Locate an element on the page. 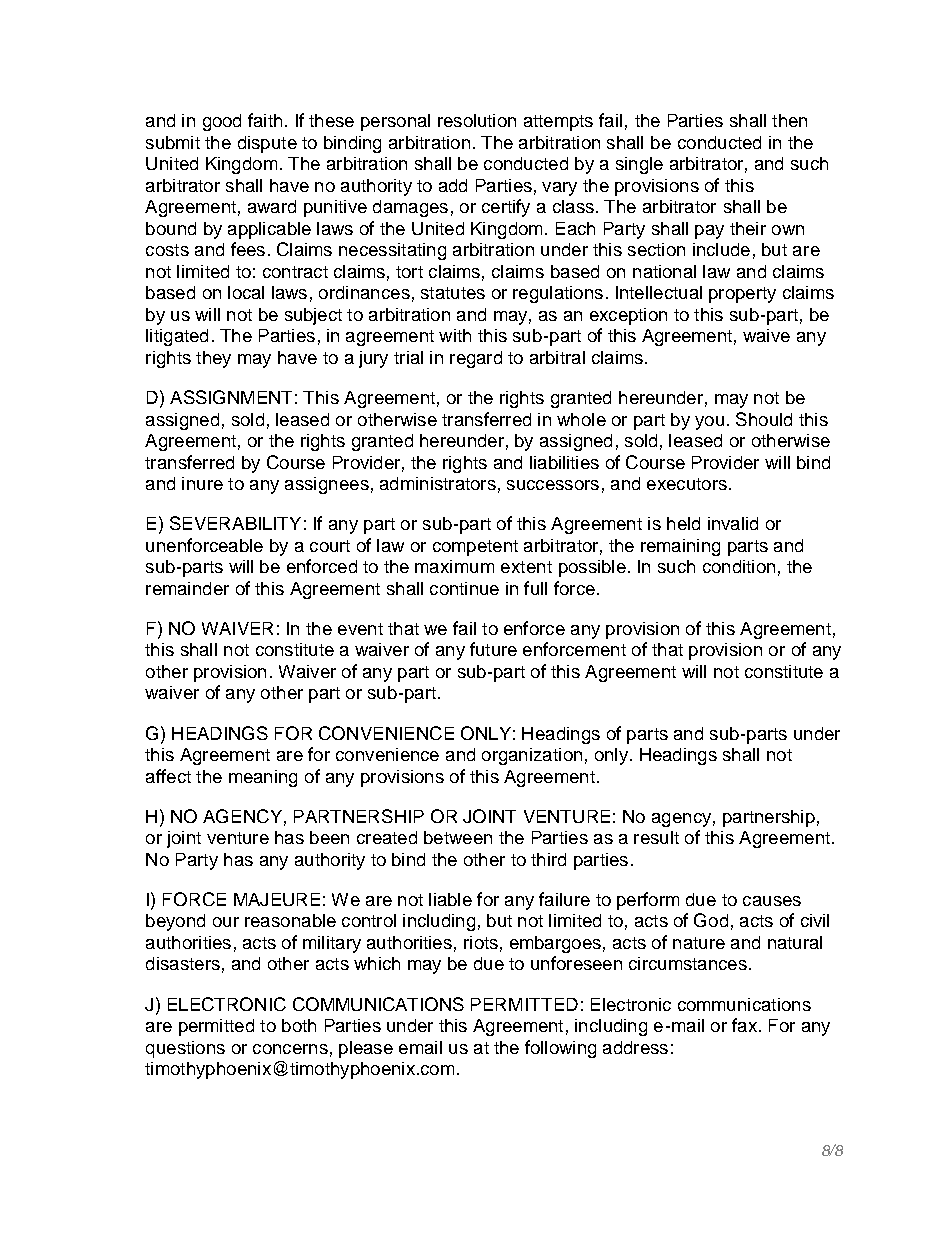  meaning is located at coordinates (263, 778).
